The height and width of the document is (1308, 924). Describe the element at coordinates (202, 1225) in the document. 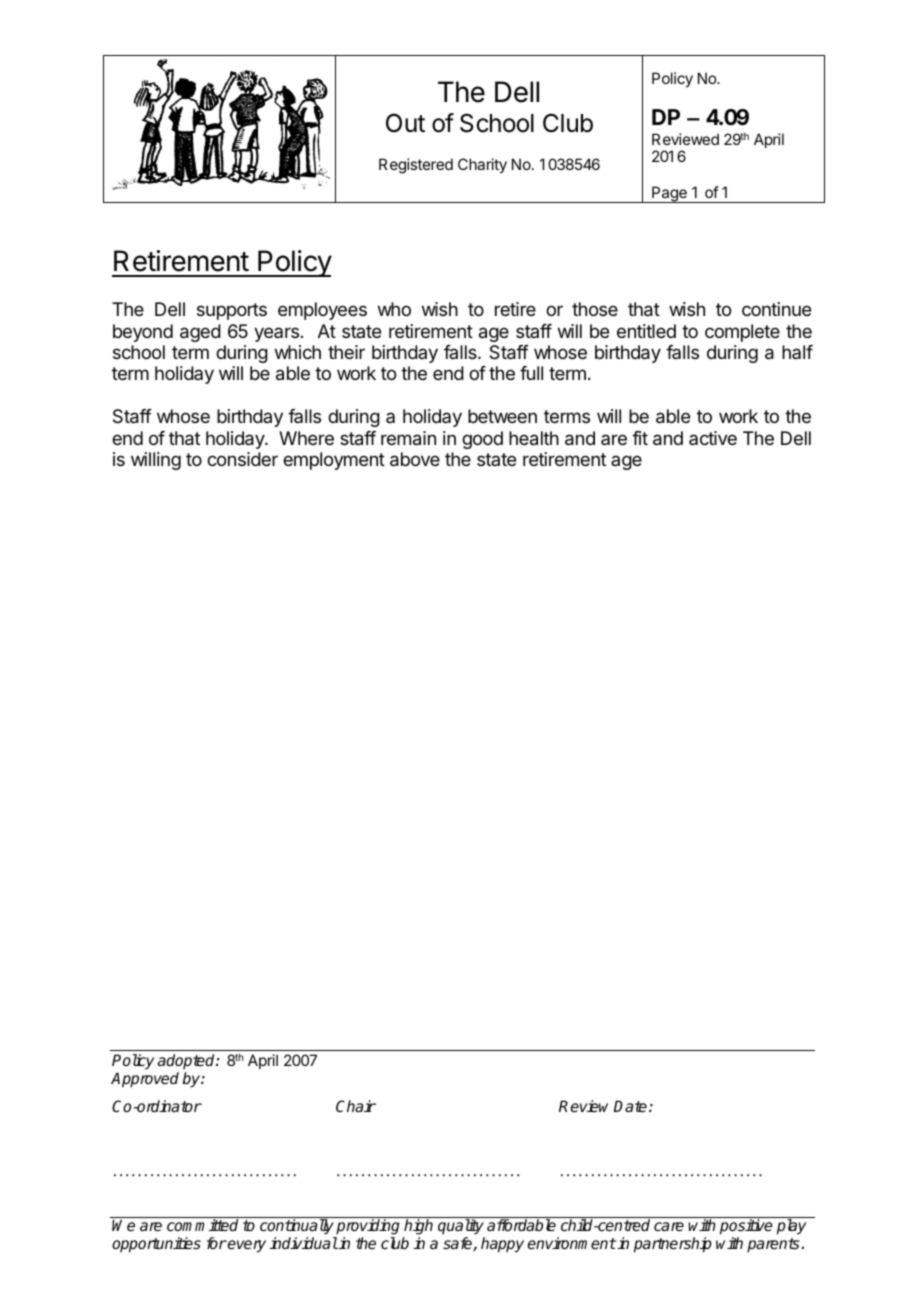

I see `committed` at that location.
